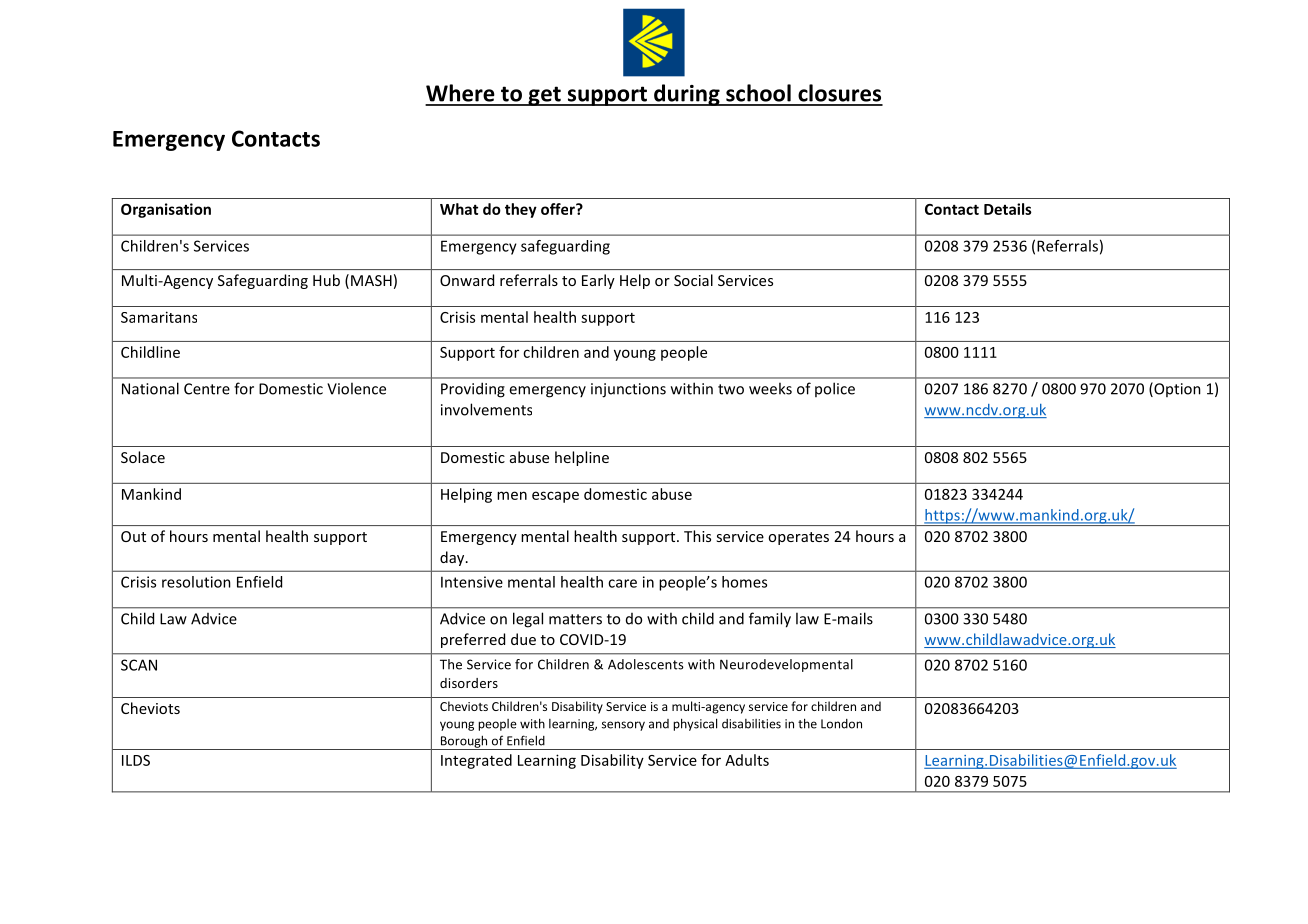  Describe the element at coordinates (207, 389) in the screenshot. I see `Centre` at that location.
